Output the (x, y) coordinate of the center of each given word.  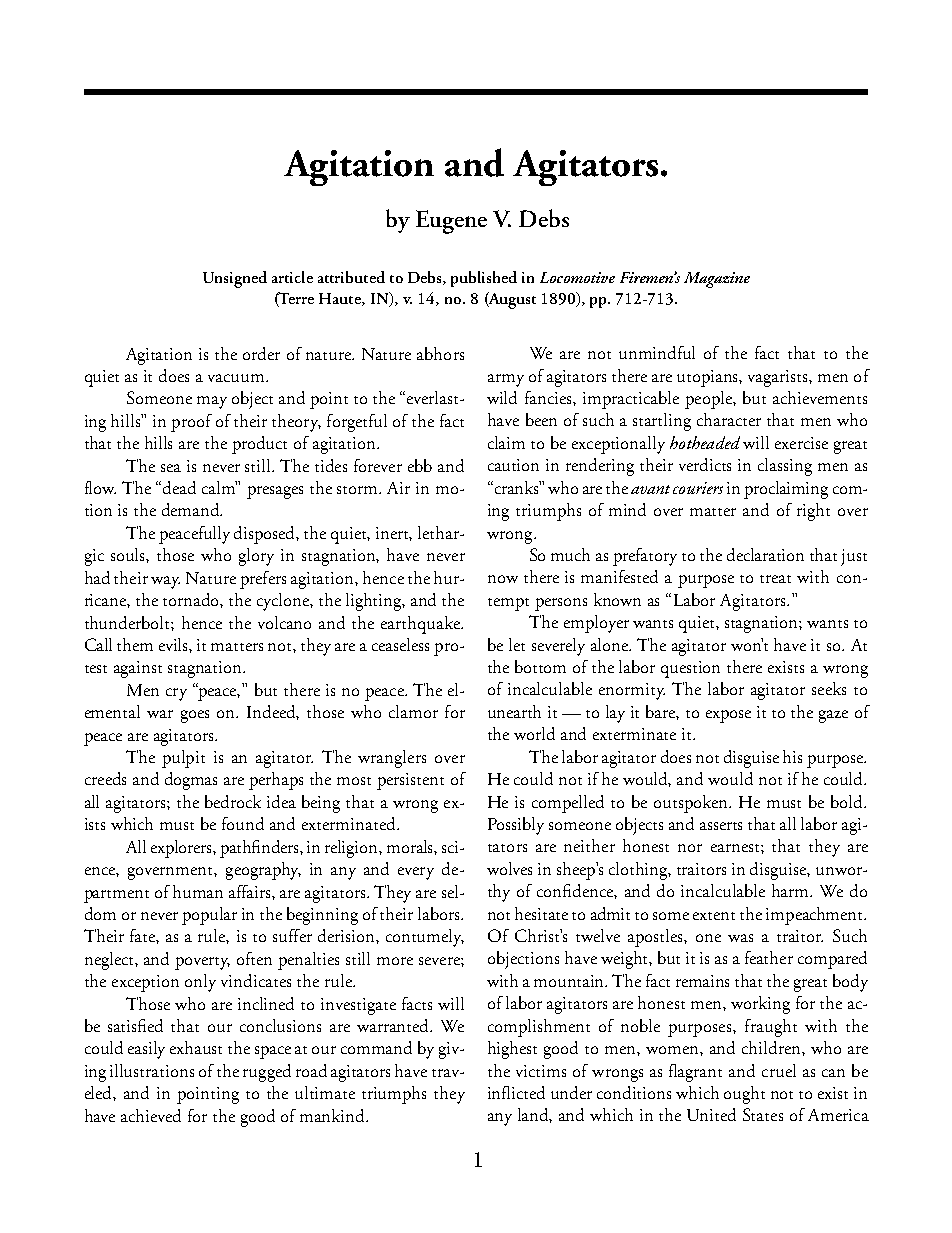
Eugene (451, 222)
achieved (151, 1115)
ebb (420, 465)
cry (176, 694)
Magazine (717, 280)
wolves (509, 868)
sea (171, 468)
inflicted (516, 1092)
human (198, 891)
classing (785, 467)
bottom (540, 666)
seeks (829, 688)
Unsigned (235, 279)
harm (792, 890)
